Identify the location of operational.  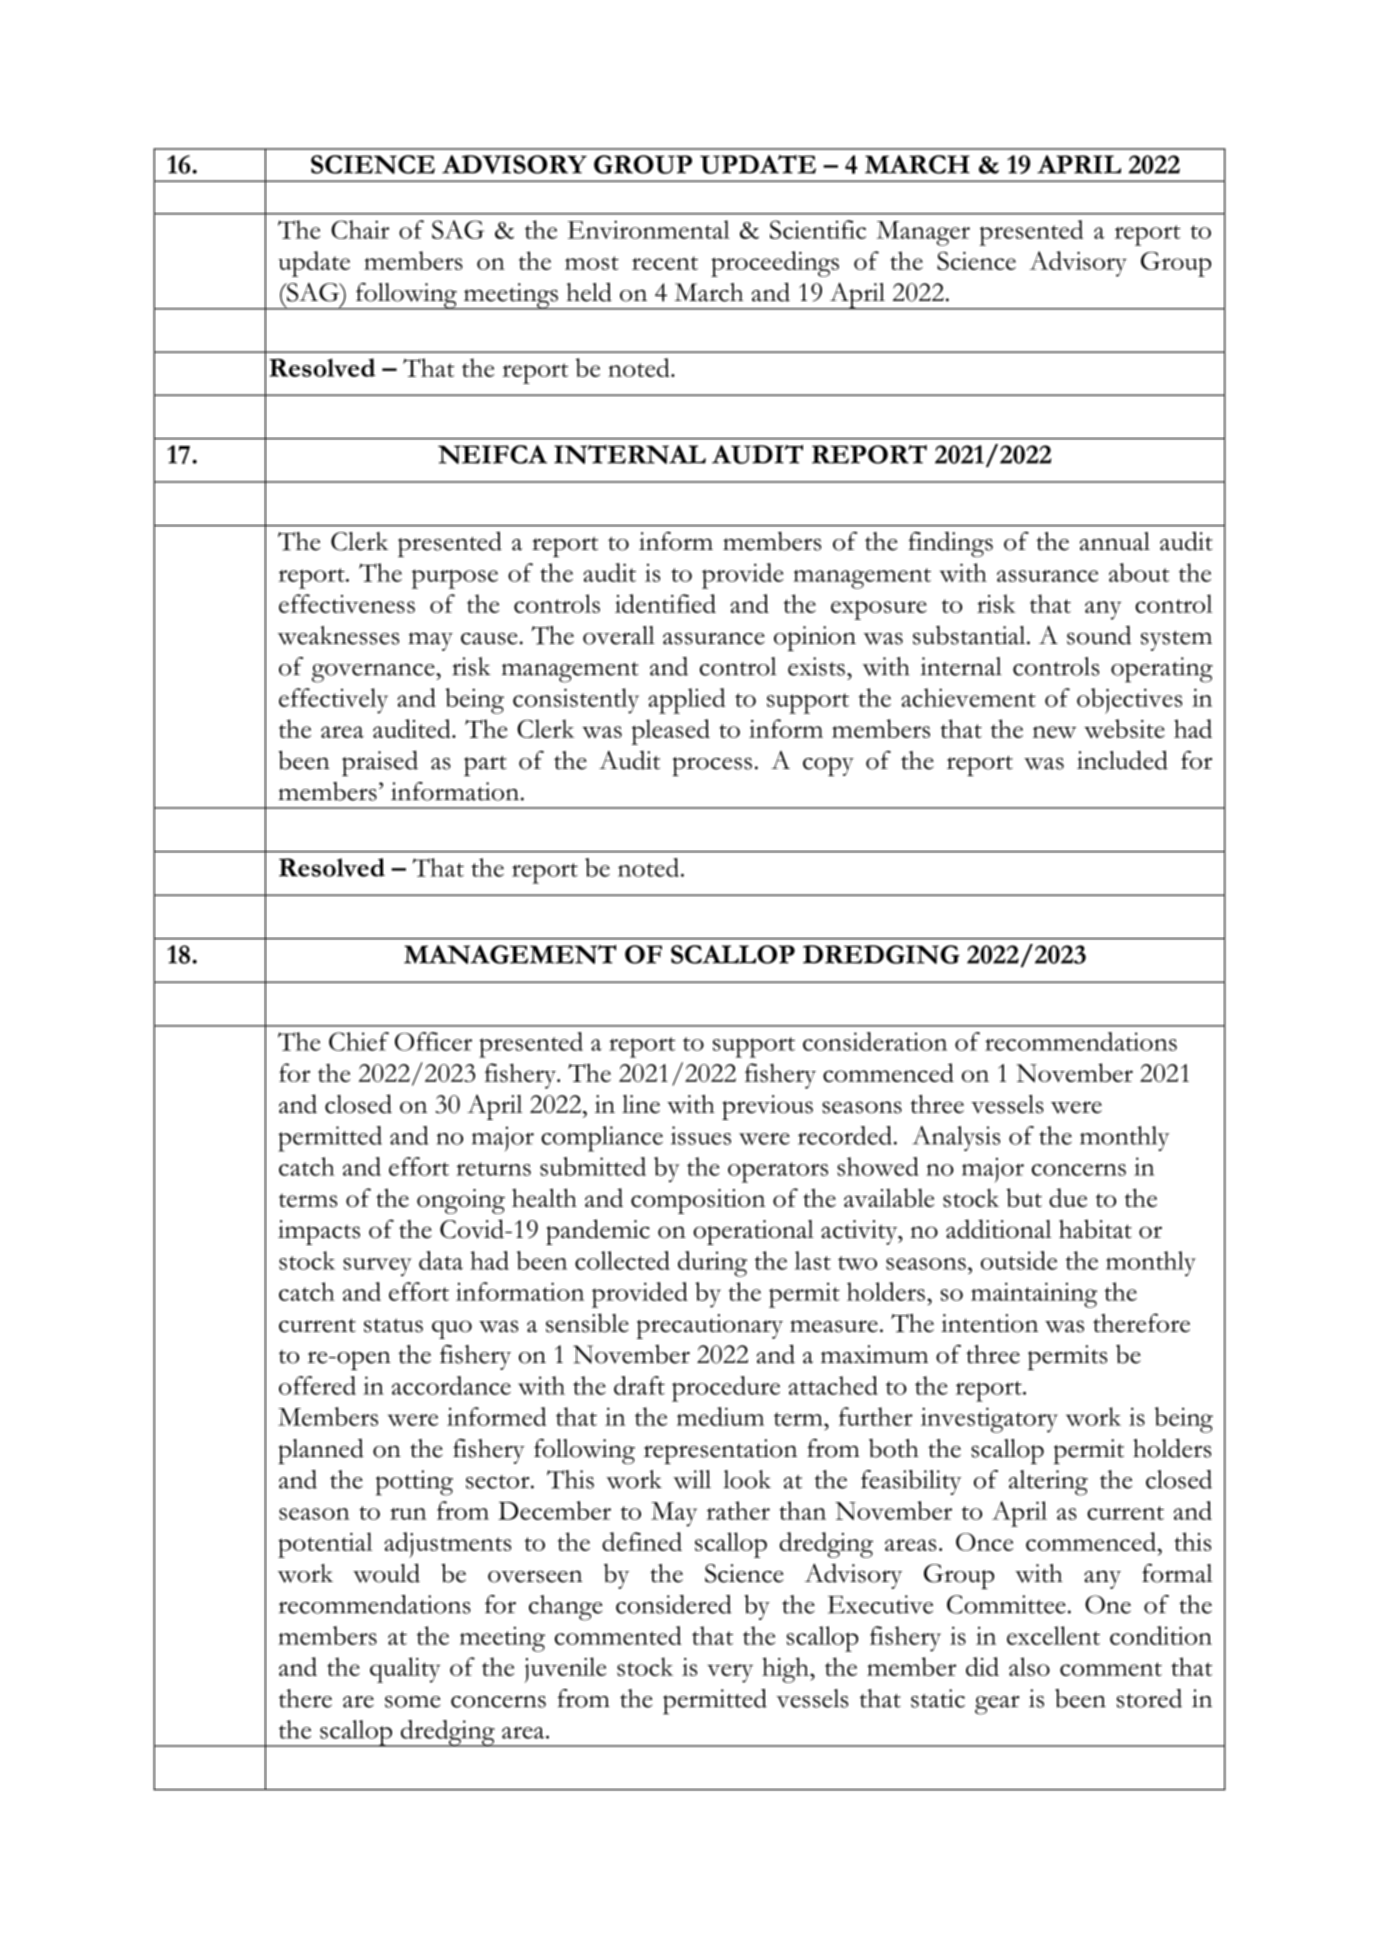
(753, 1232).
